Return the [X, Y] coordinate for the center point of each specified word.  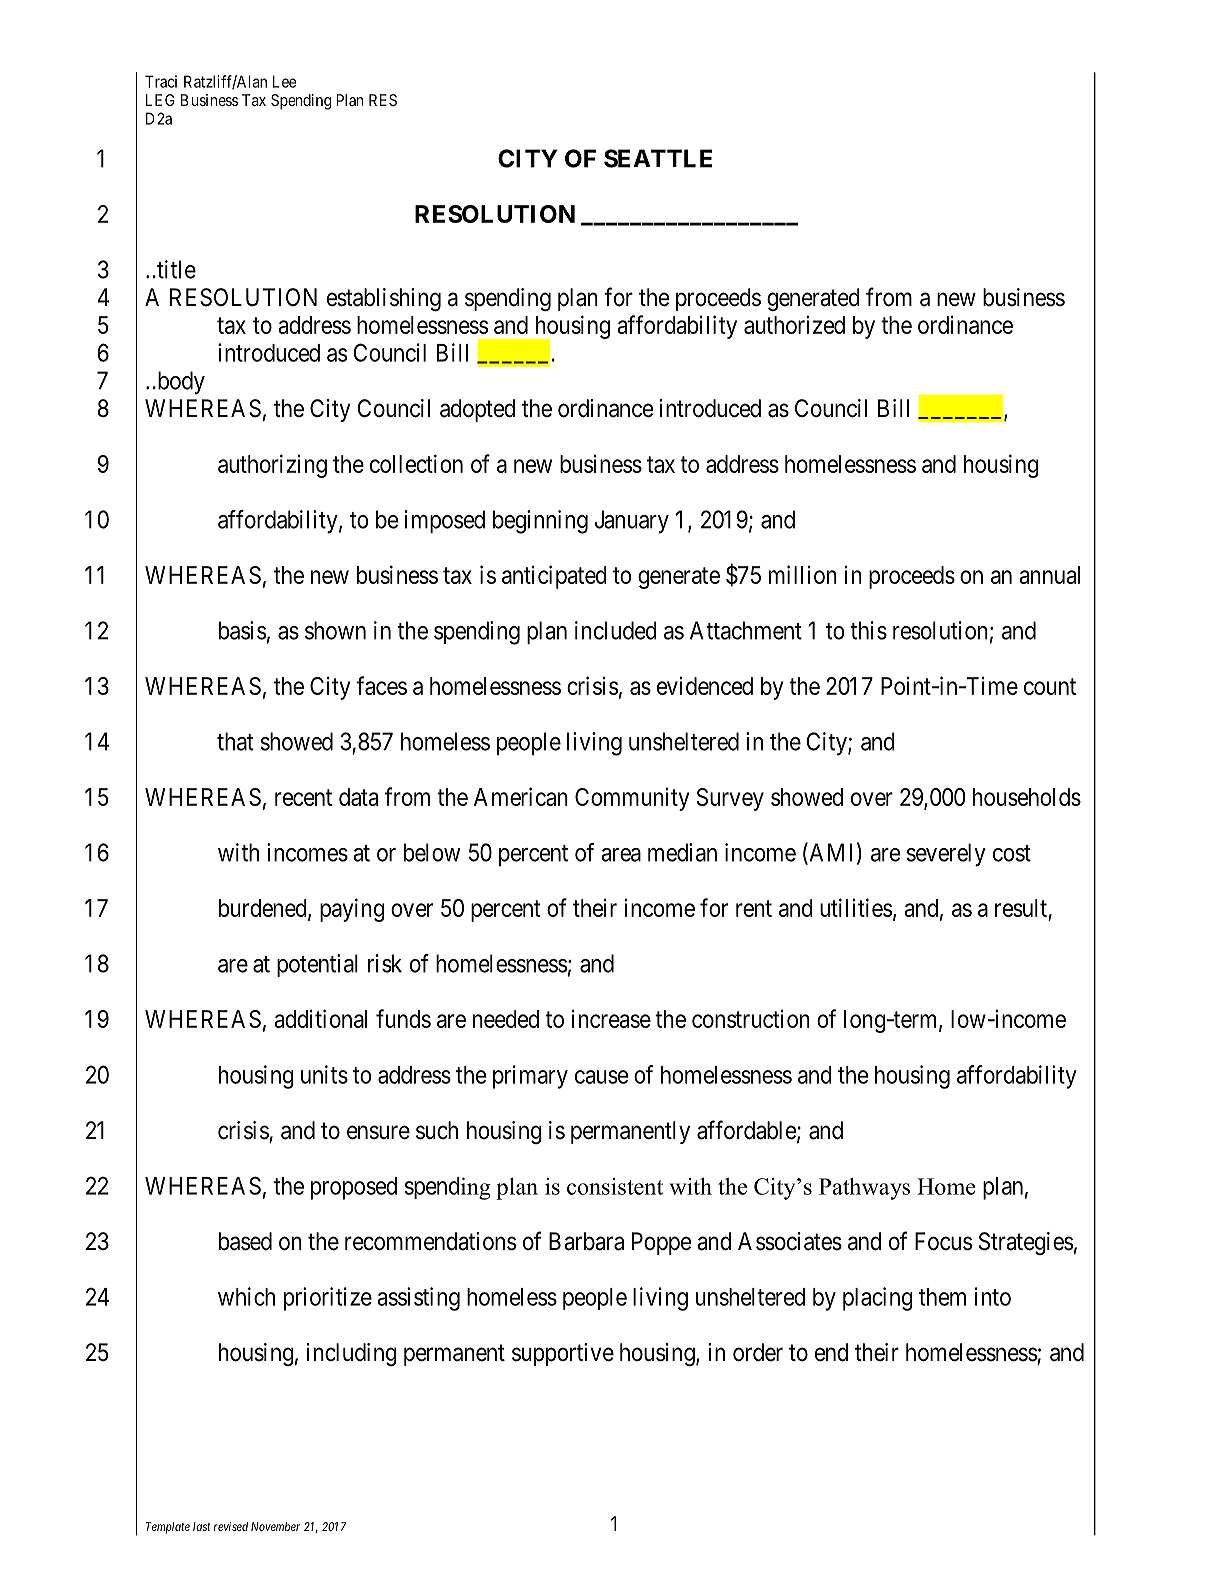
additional [320, 1018]
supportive [563, 1354]
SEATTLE [658, 158]
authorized [794, 324]
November [275, 1526]
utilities [856, 907]
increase [611, 1018]
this [868, 630]
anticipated [554, 577]
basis [243, 630]
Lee [284, 81]
